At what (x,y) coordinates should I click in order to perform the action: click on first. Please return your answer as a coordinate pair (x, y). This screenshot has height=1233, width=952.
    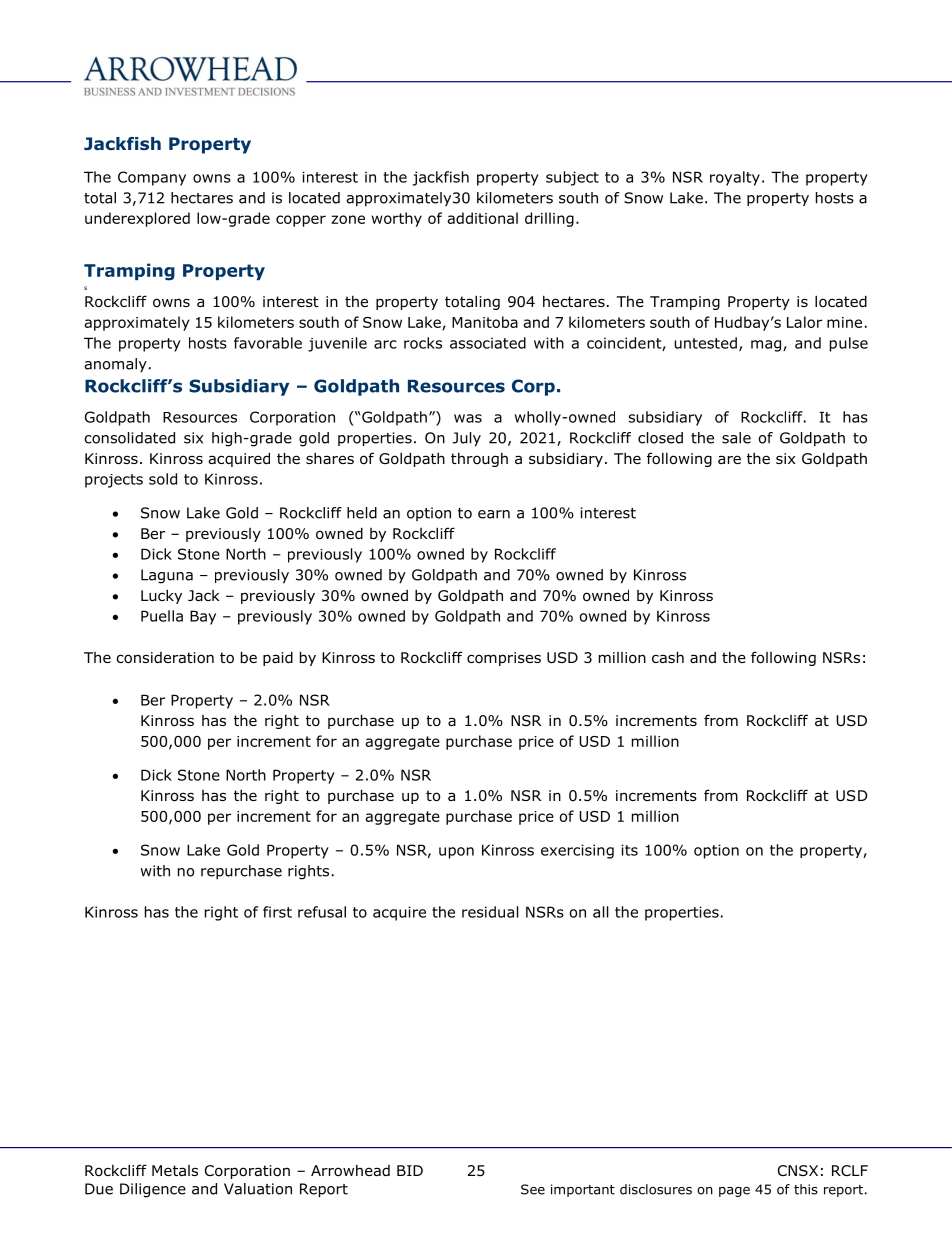
    Looking at the image, I should click on (277, 912).
